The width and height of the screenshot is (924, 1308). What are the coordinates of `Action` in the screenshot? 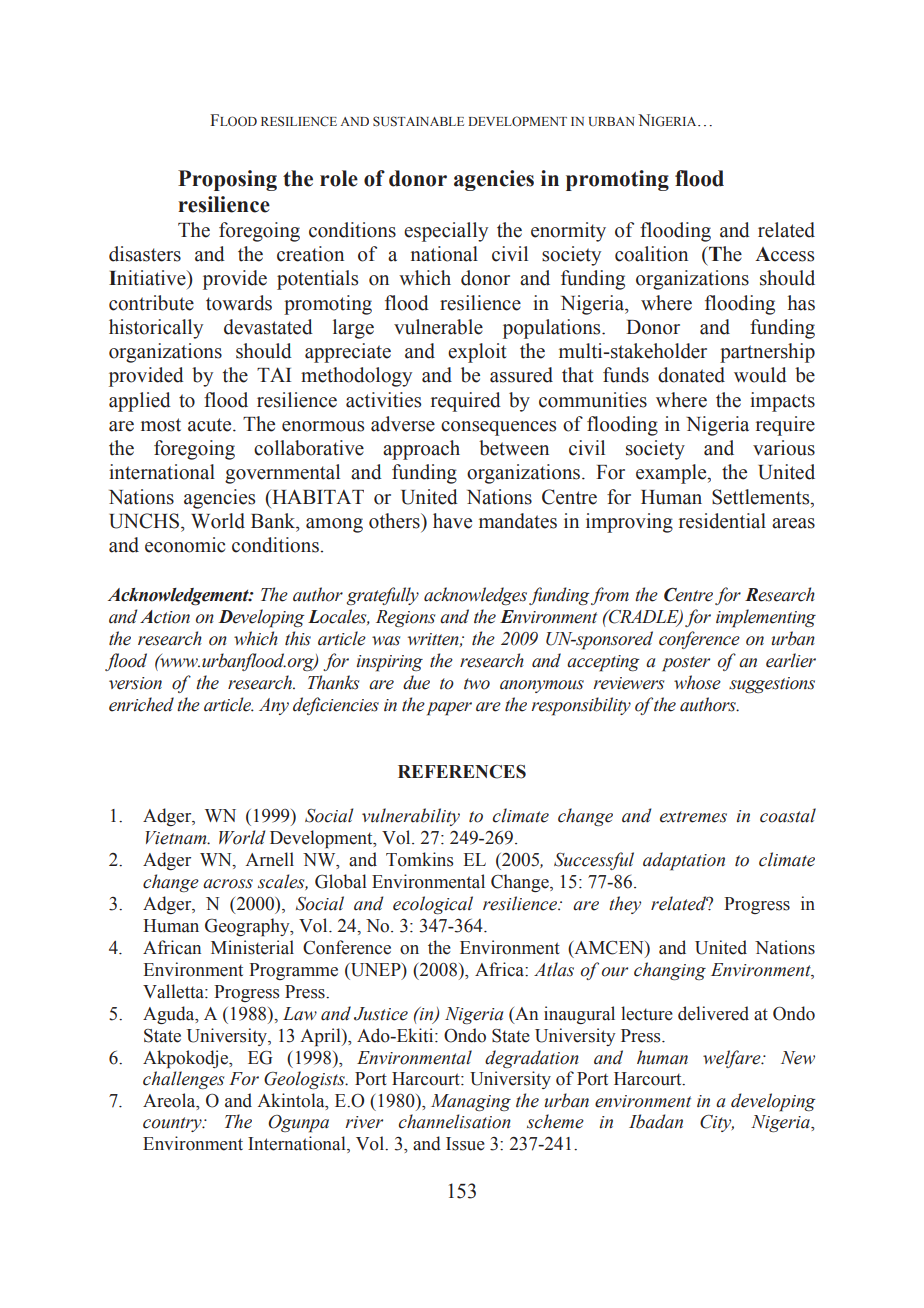 It's located at (165, 617).
